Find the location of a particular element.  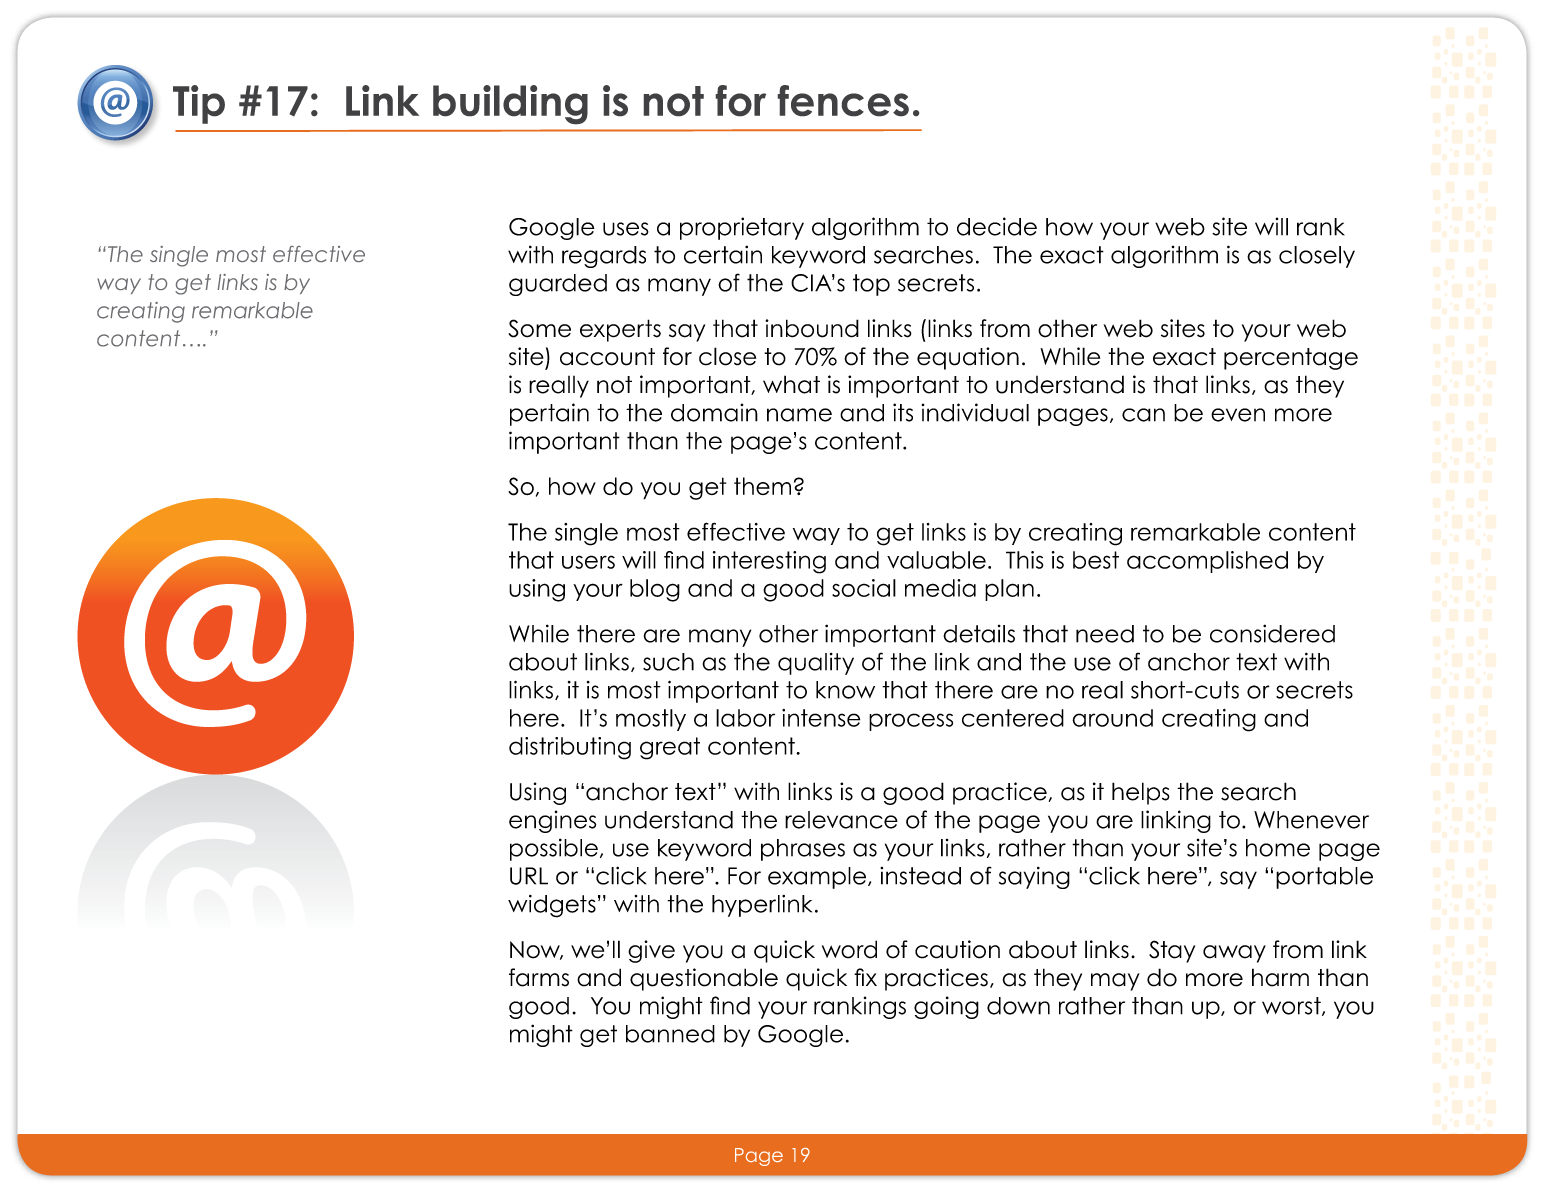

will is located at coordinates (1271, 226).
